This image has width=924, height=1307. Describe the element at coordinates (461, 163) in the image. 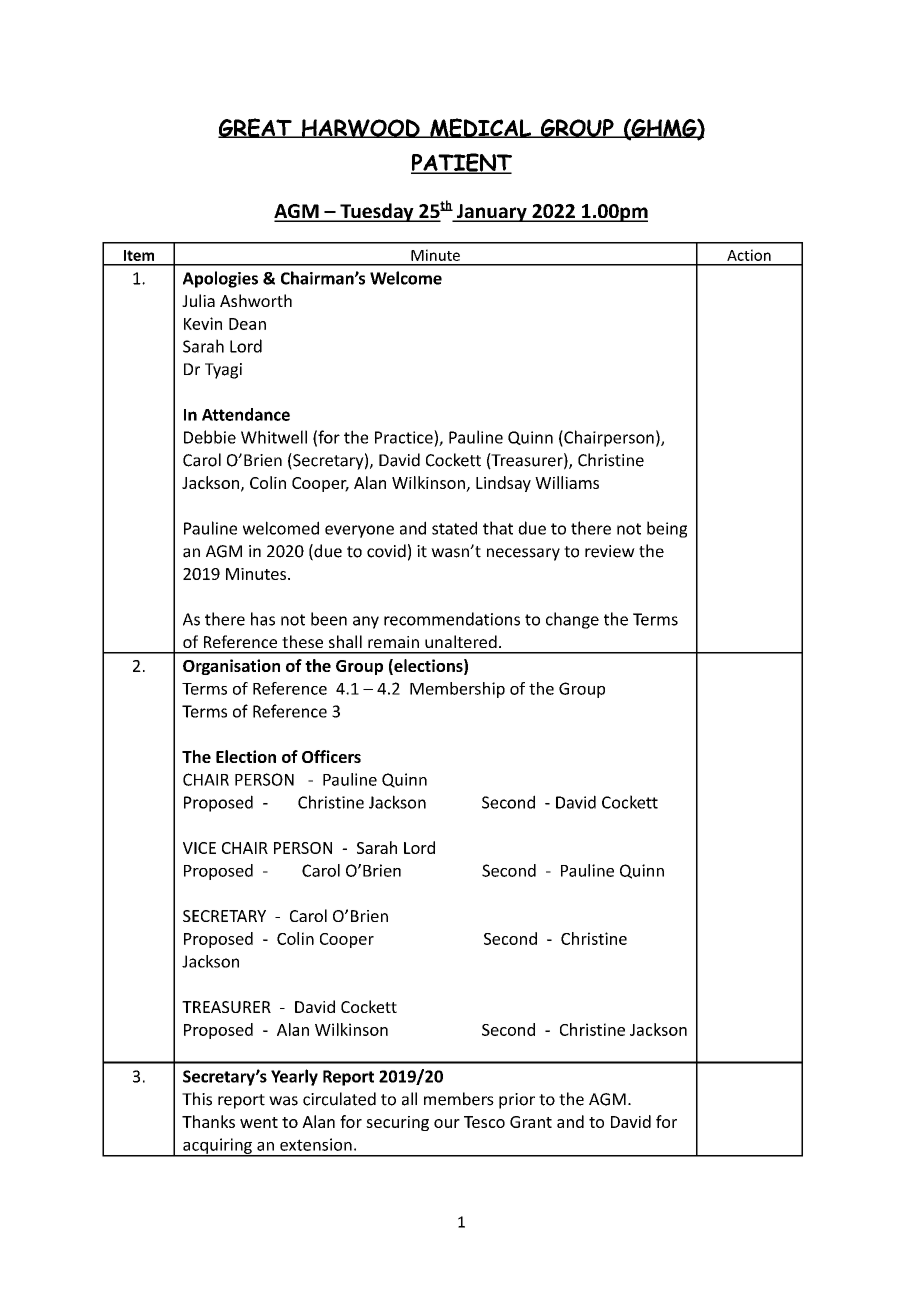

I see `PATIENT` at that location.
